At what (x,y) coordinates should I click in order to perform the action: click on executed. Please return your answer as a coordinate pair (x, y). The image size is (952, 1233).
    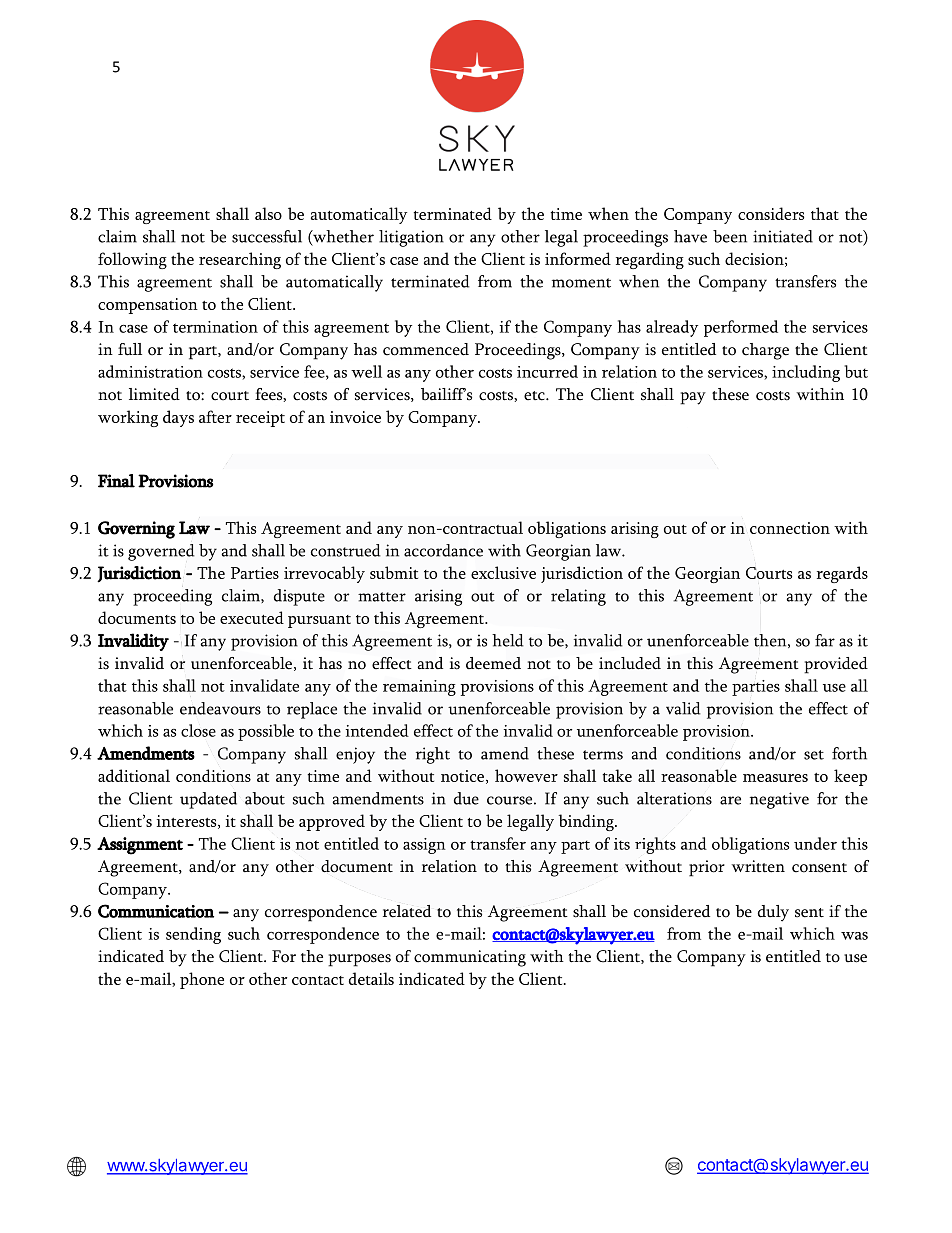
    Looking at the image, I should click on (252, 617).
